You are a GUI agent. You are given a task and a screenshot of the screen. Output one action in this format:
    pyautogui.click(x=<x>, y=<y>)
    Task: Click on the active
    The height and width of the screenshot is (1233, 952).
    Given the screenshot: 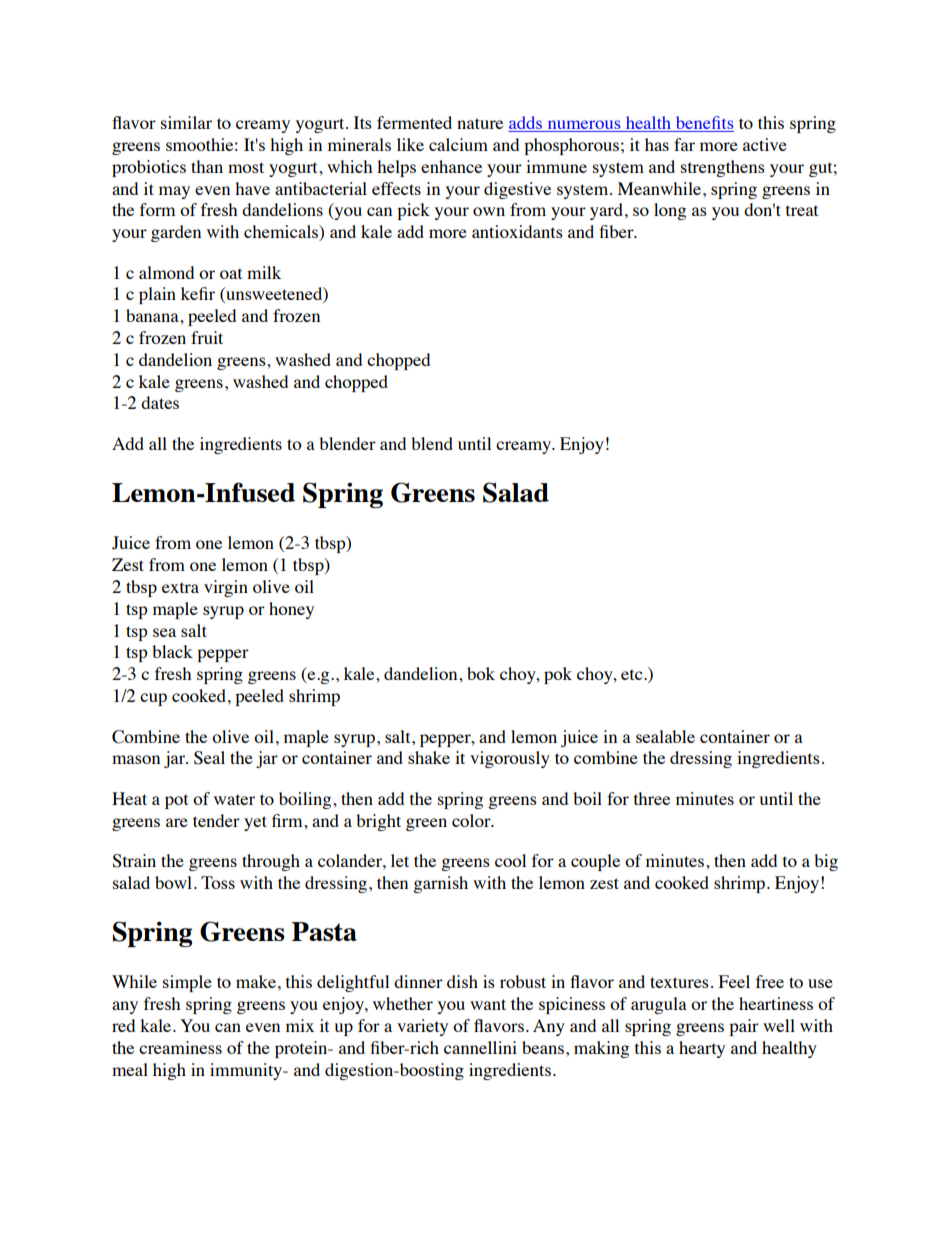 What is the action you would take?
    pyautogui.click(x=765, y=144)
